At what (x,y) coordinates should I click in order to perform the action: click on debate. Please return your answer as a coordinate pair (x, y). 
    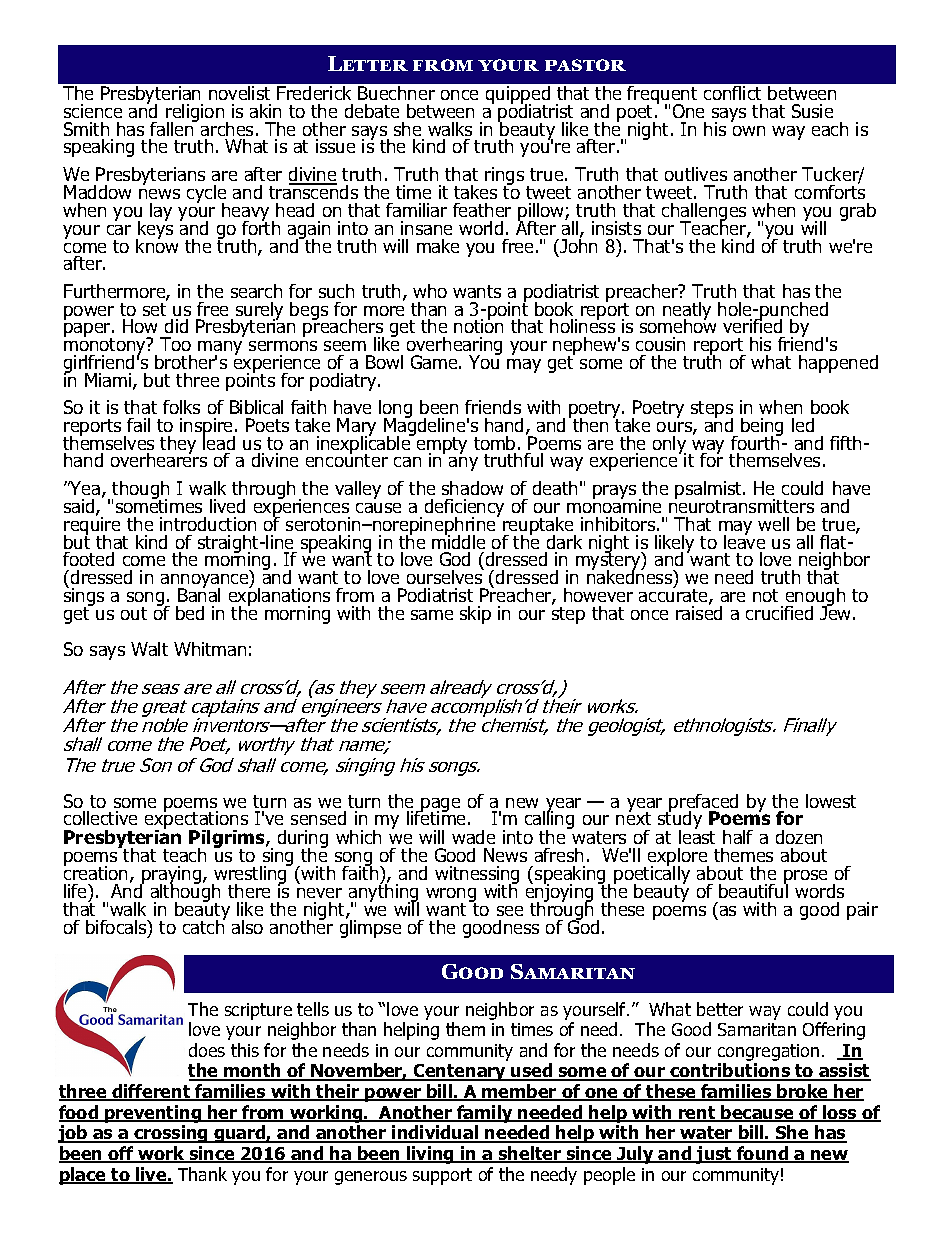
    Looking at the image, I should click on (372, 111).
